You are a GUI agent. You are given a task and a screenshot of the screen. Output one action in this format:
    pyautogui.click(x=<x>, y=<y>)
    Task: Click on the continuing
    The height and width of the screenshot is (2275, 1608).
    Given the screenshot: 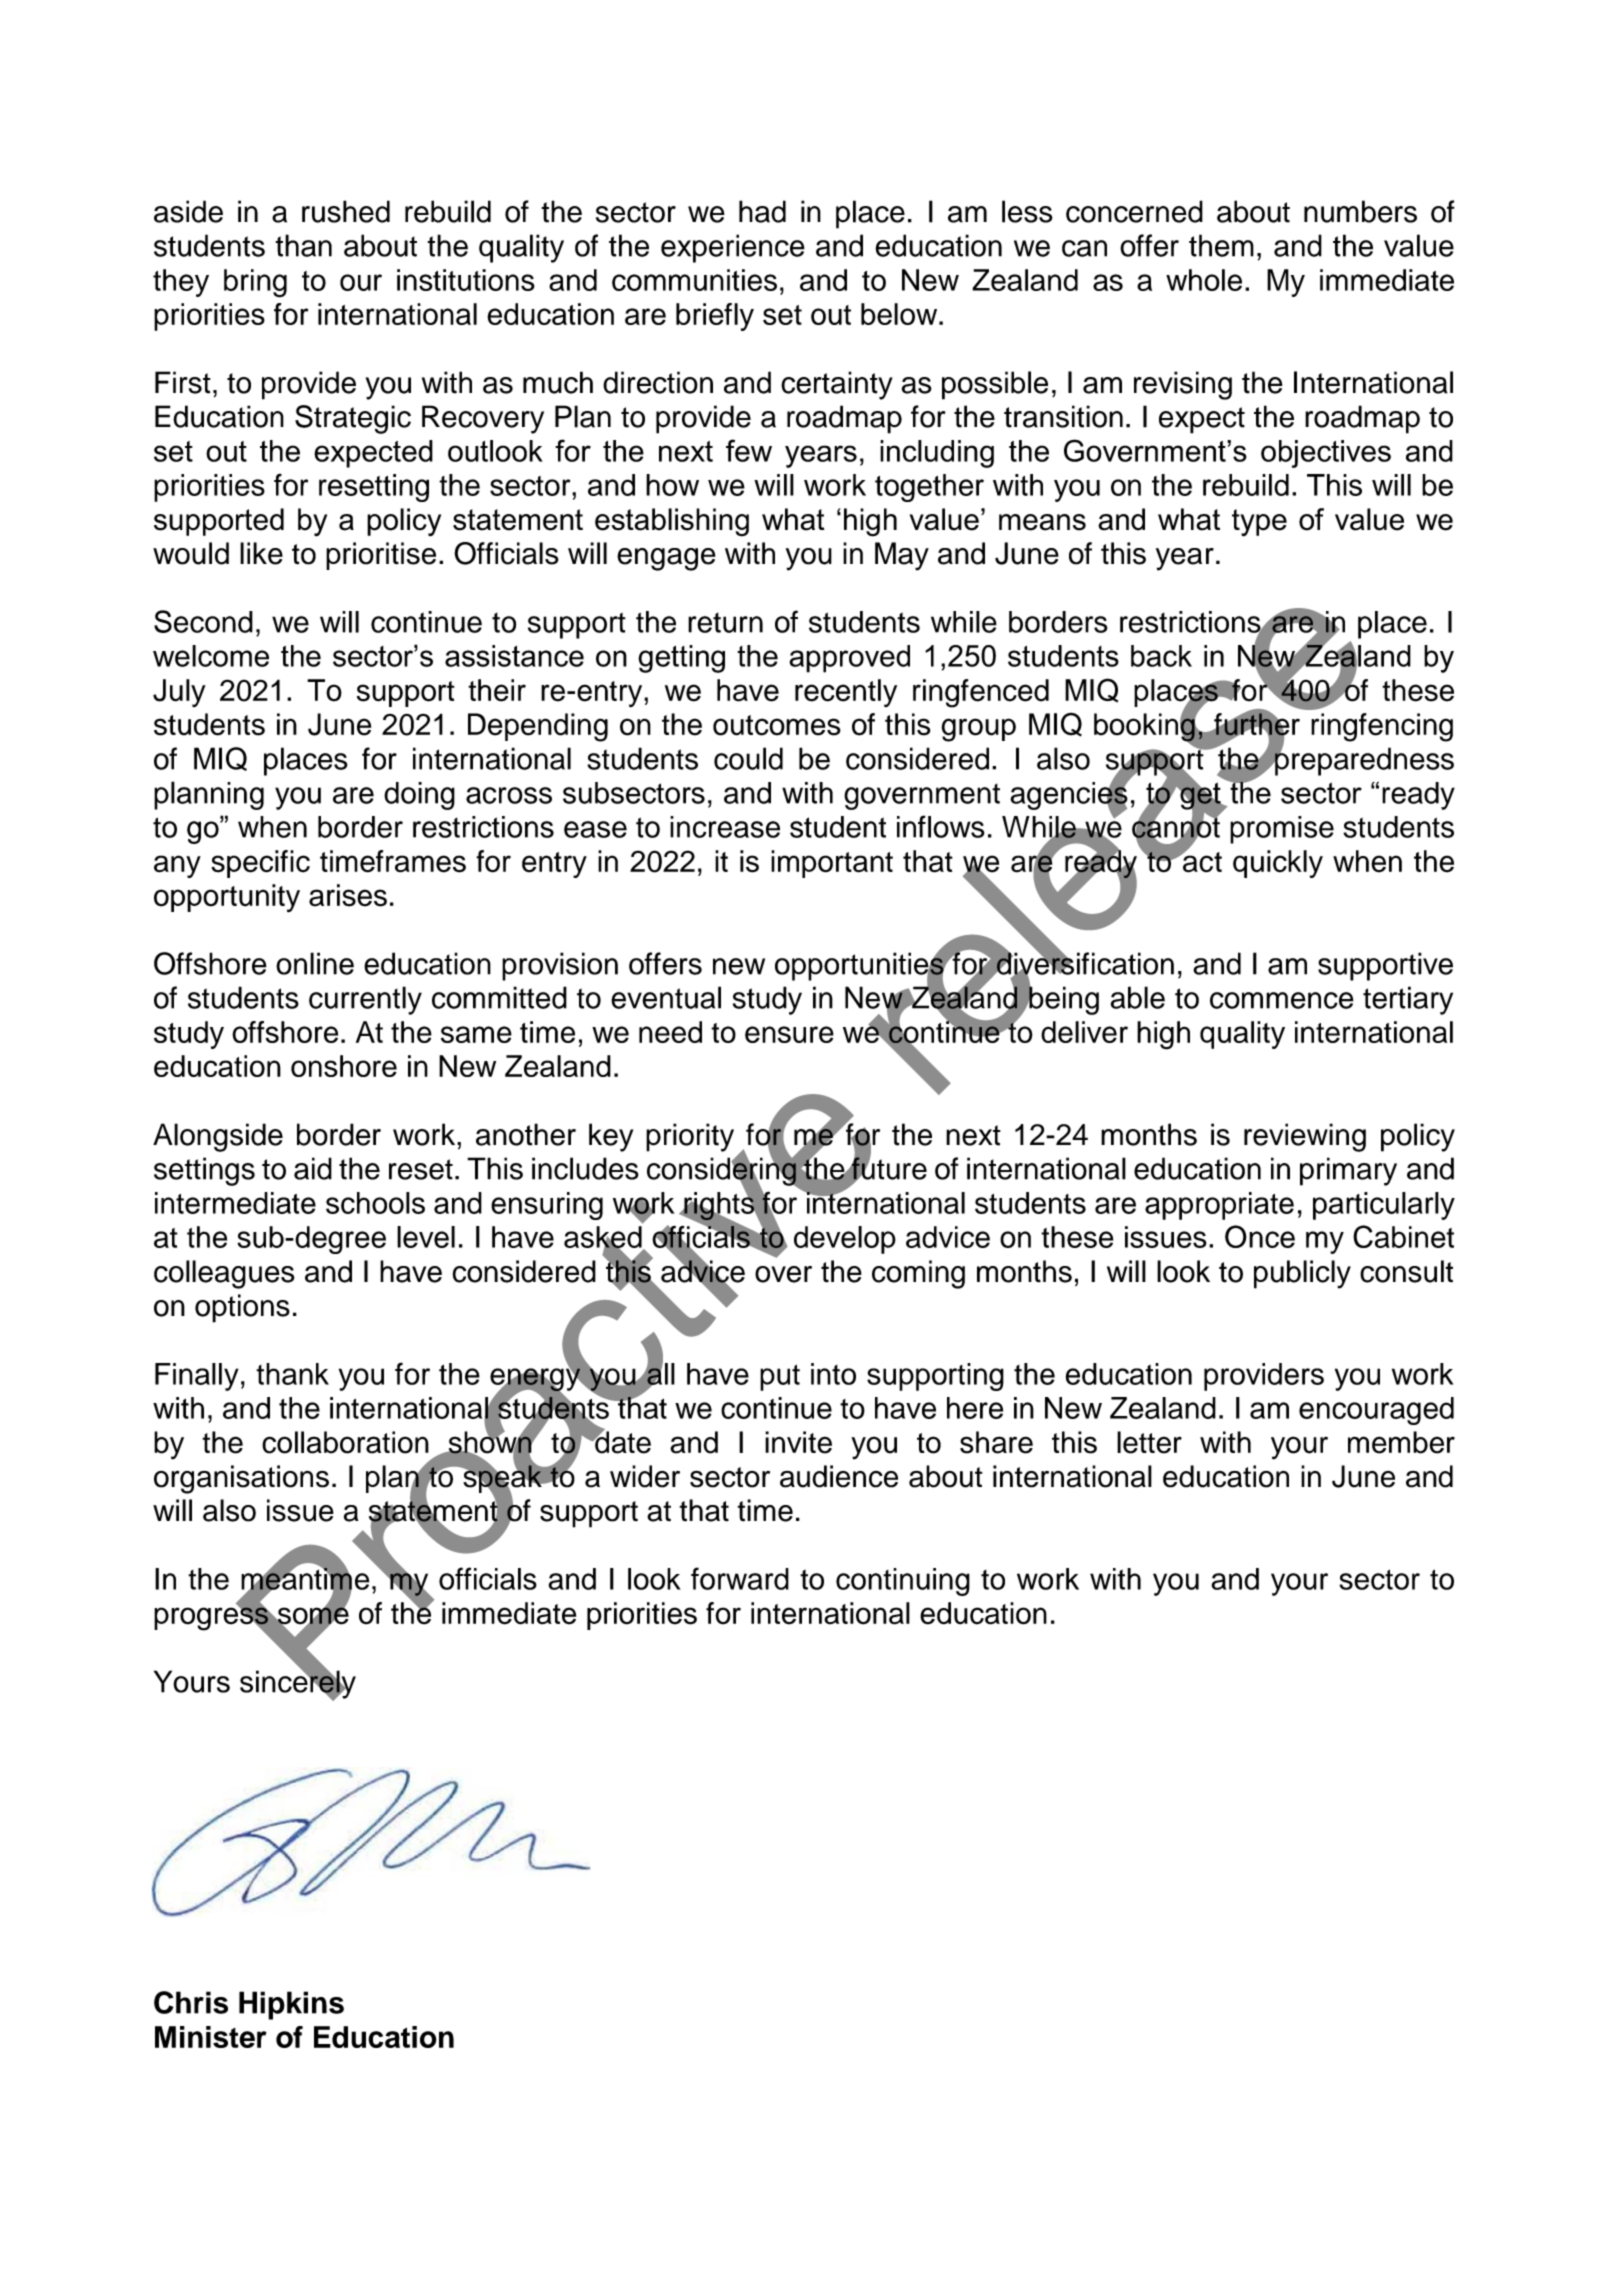 What is the action you would take?
    pyautogui.click(x=903, y=1582)
